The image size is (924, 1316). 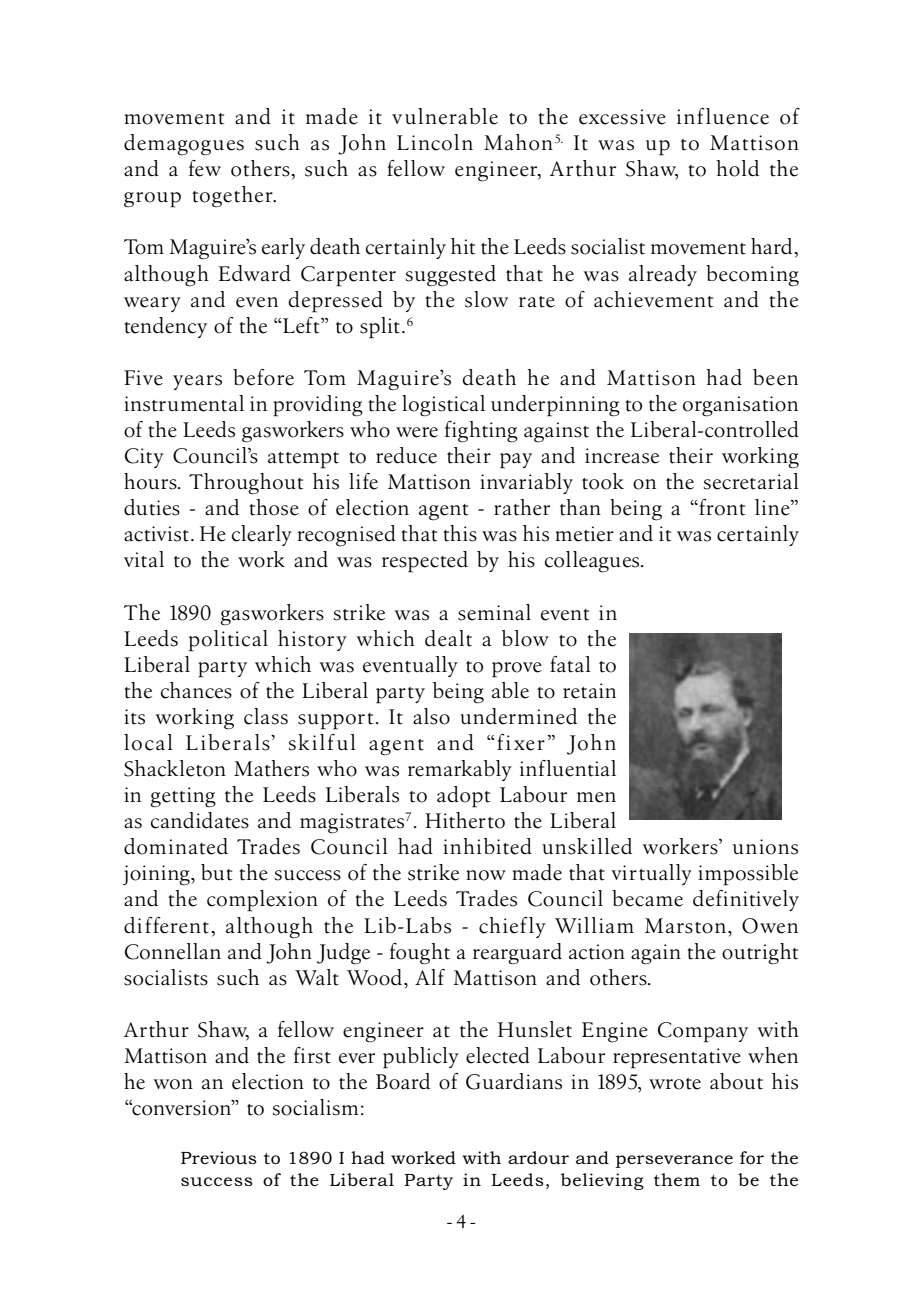 What do you see at coordinates (460, 770) in the screenshot?
I see `remarkably` at bounding box center [460, 770].
